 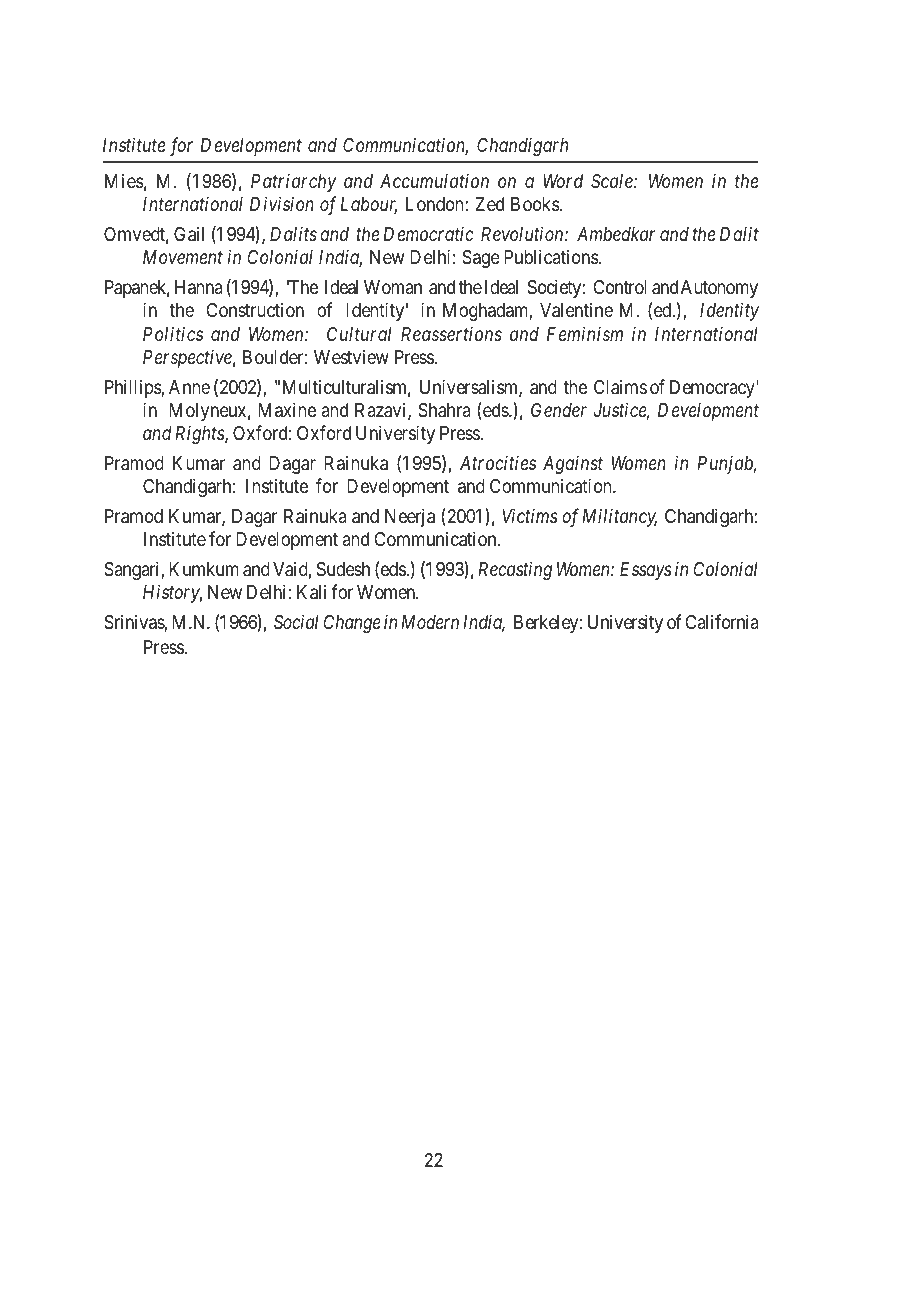 I want to click on Division, so click(x=282, y=204).
